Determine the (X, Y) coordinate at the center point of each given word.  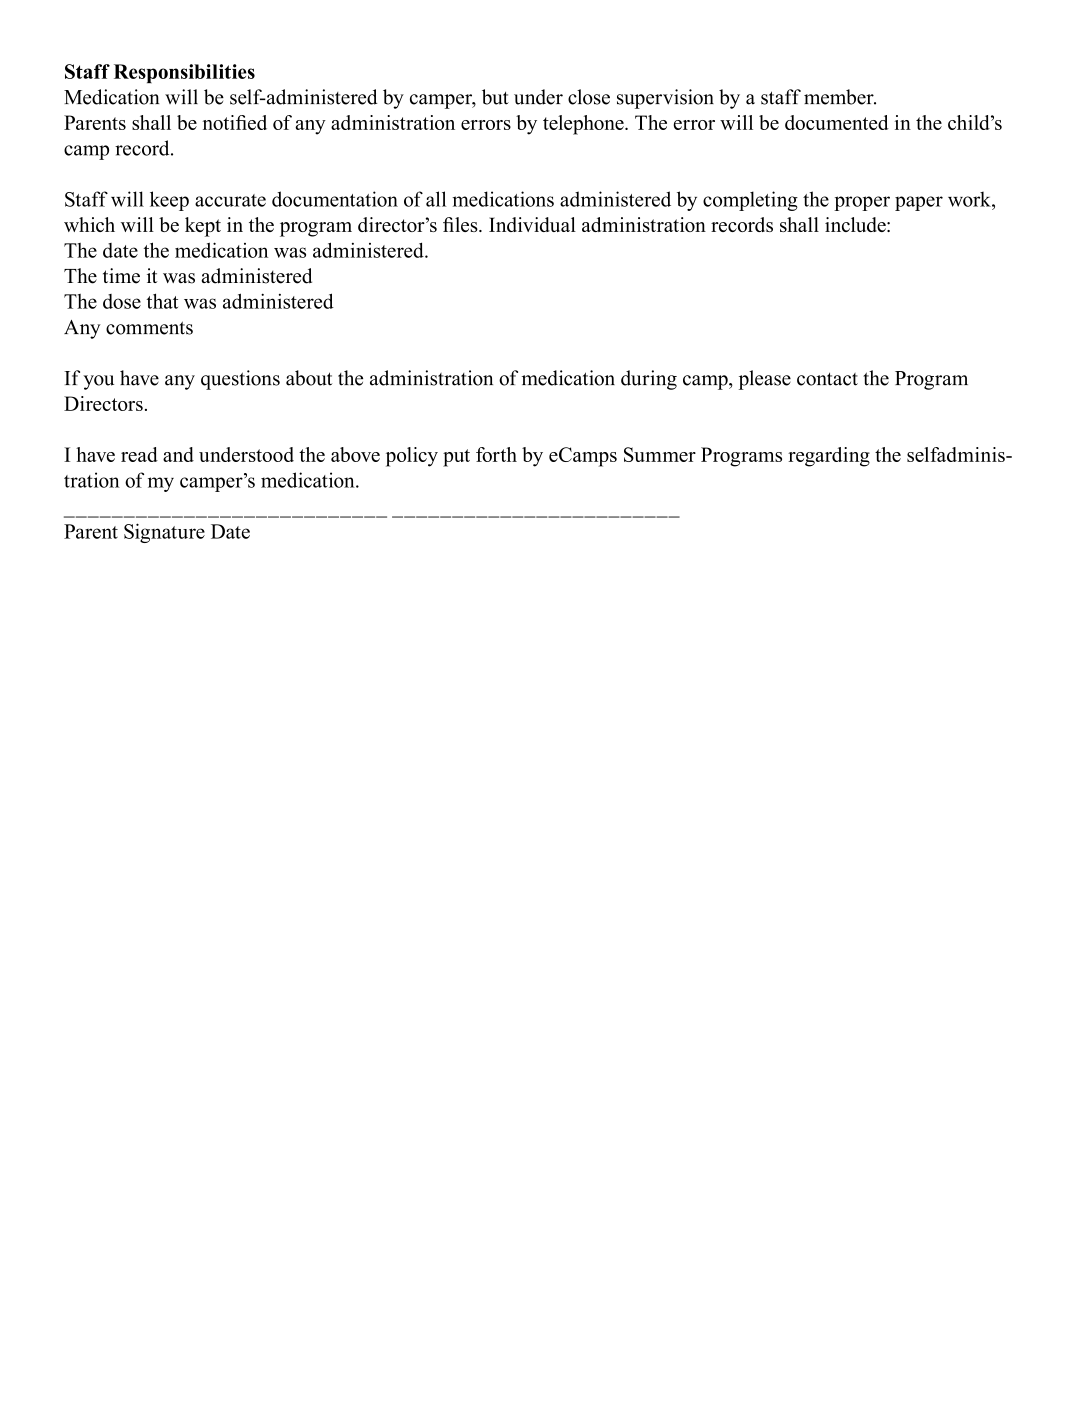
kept (203, 227)
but (495, 97)
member (840, 97)
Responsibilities (184, 73)
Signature (164, 533)
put (456, 458)
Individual (532, 224)
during (649, 380)
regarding (829, 457)
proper (862, 203)
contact (827, 379)
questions (240, 380)
